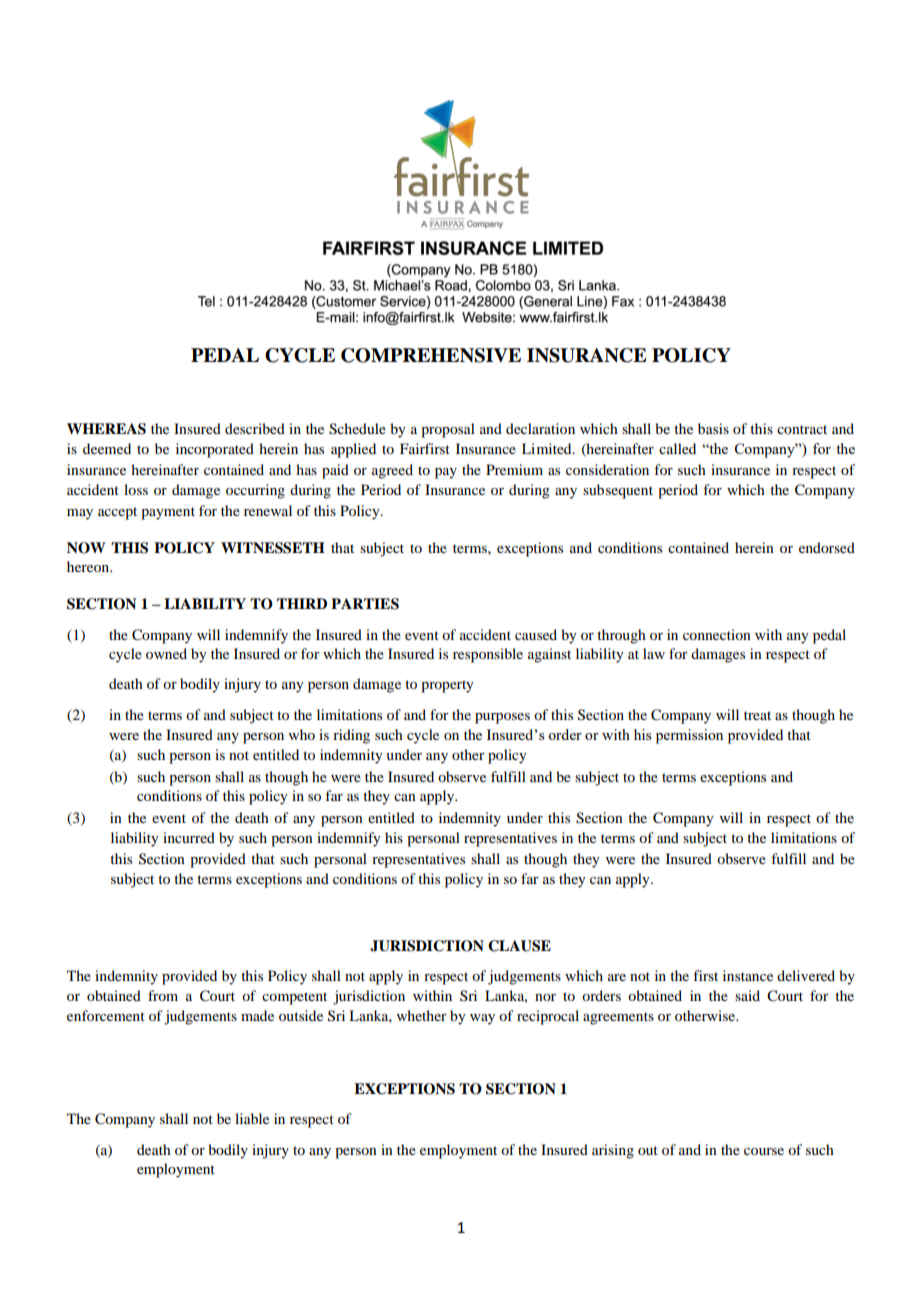  What do you see at coordinates (713, 428) in the page?
I see `basis` at bounding box center [713, 428].
